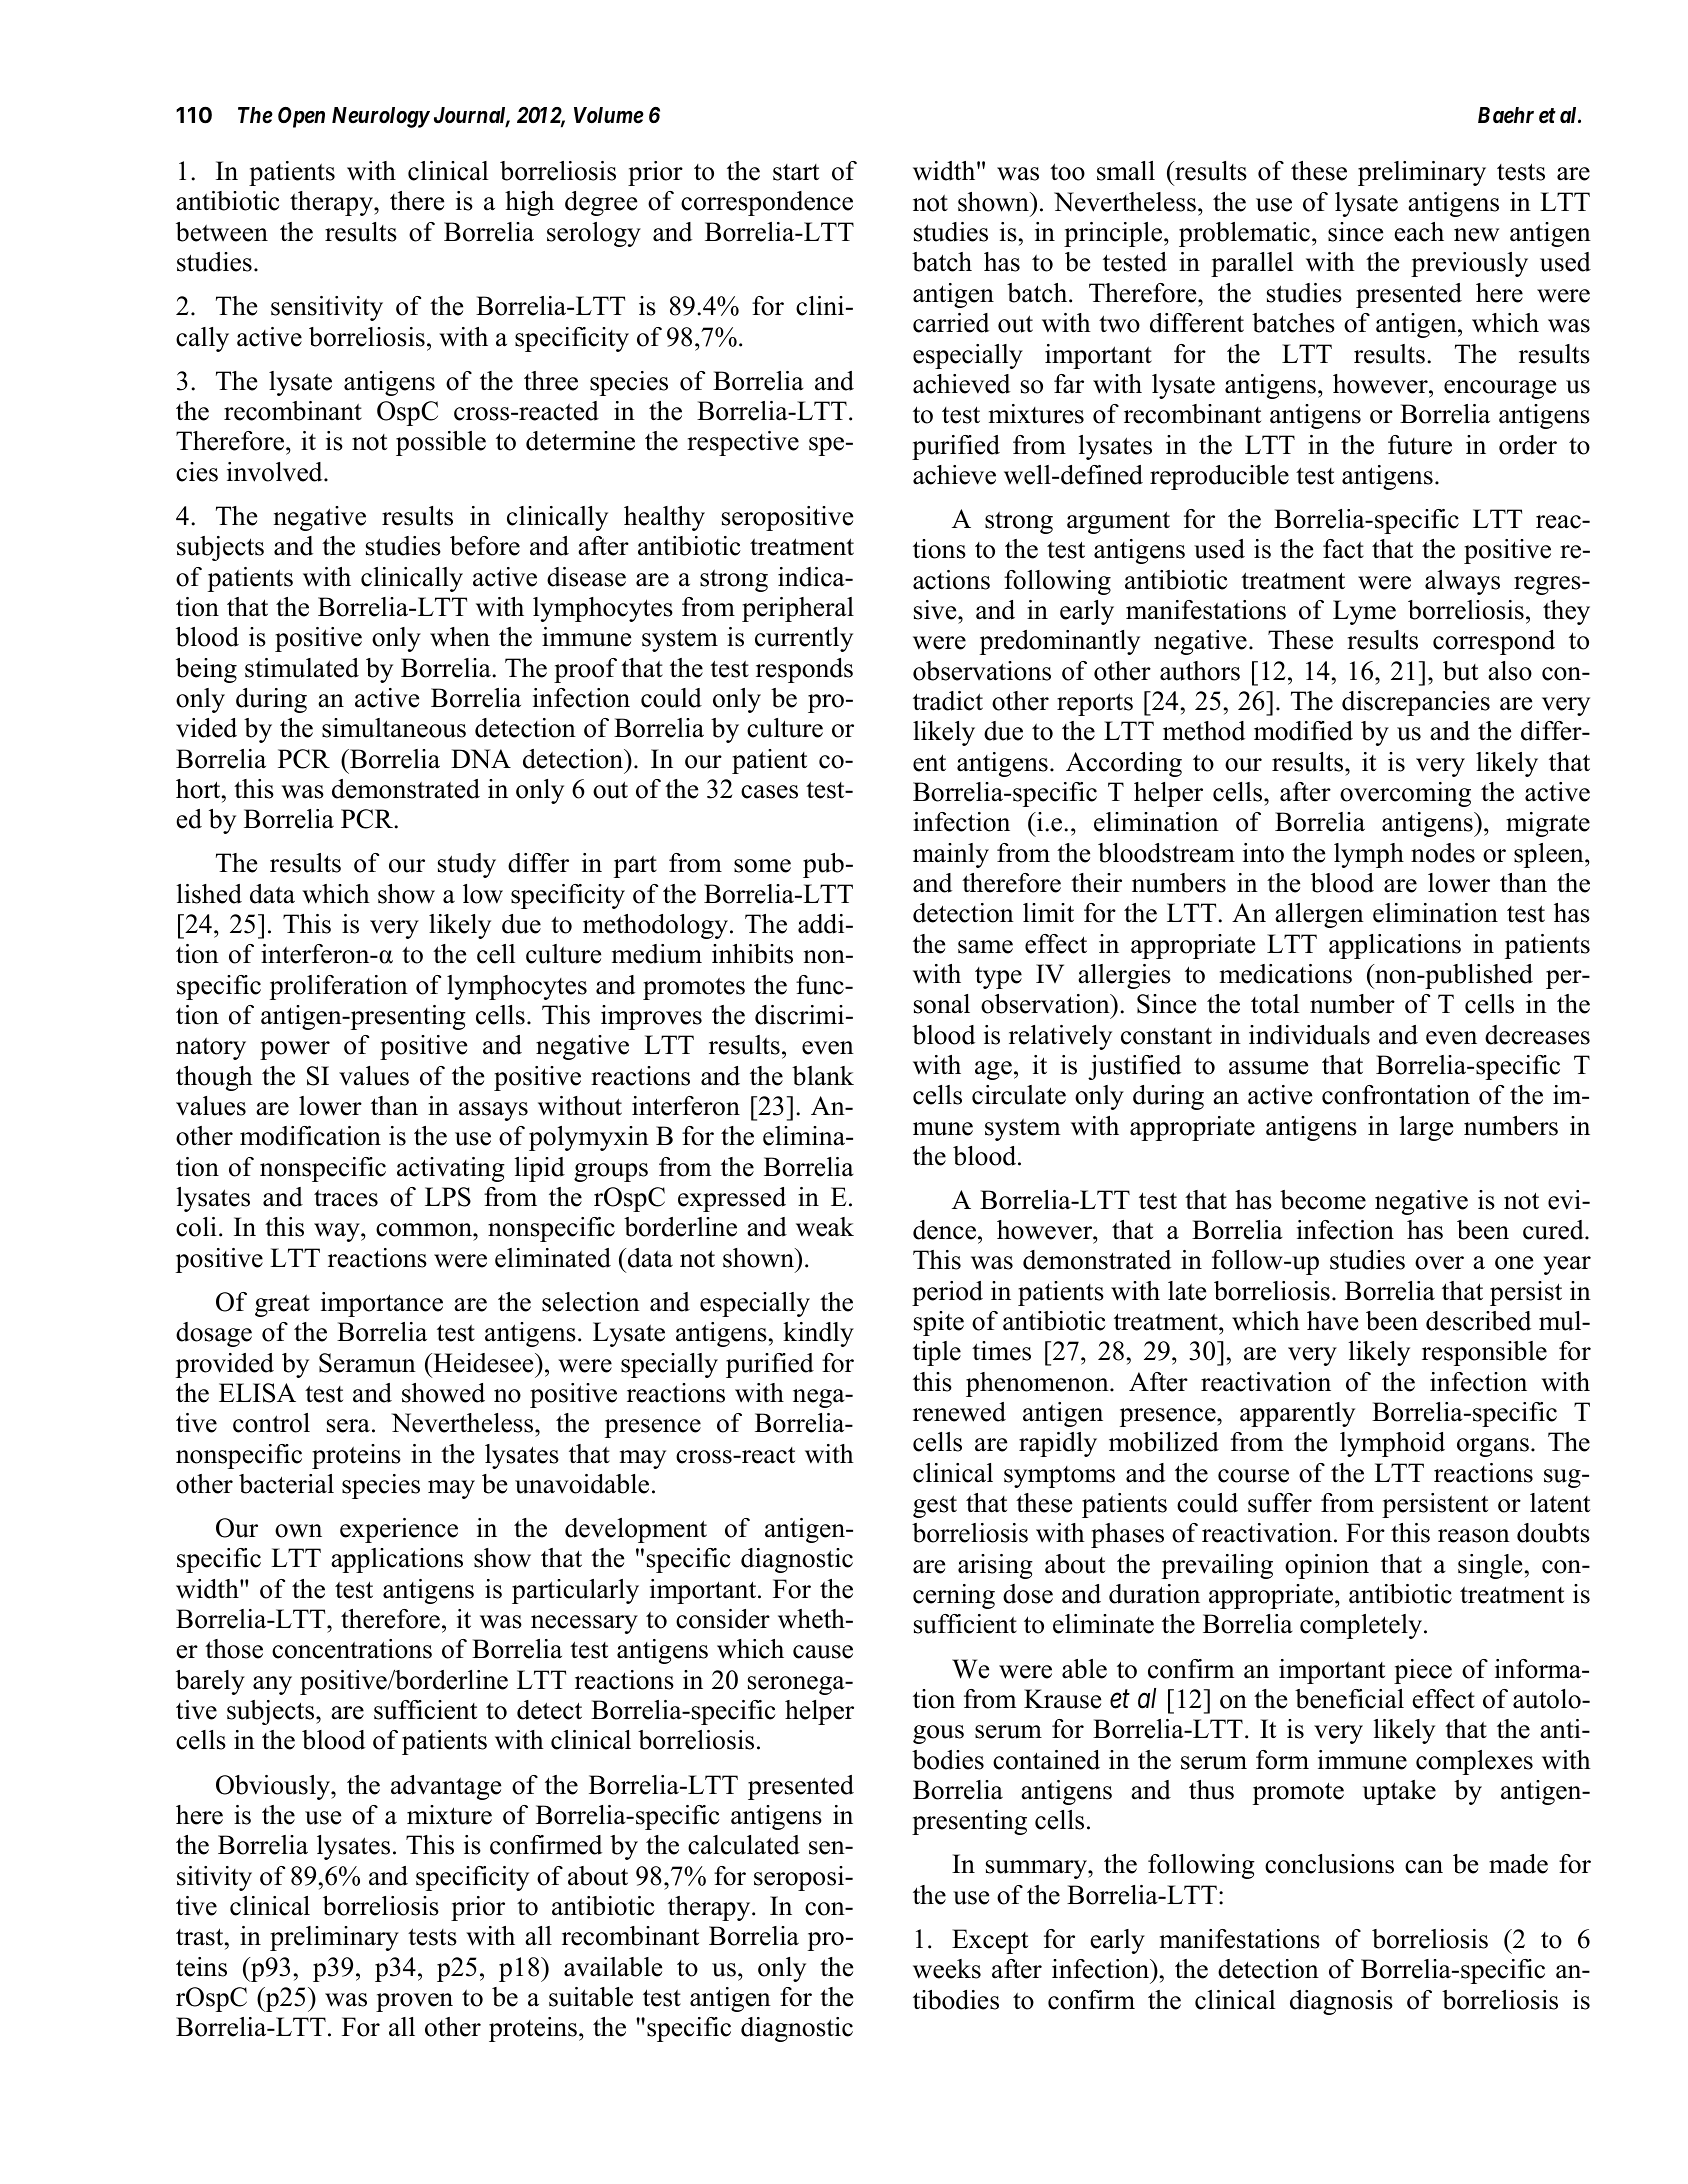  I want to click on diagnosis, so click(1341, 2002).
